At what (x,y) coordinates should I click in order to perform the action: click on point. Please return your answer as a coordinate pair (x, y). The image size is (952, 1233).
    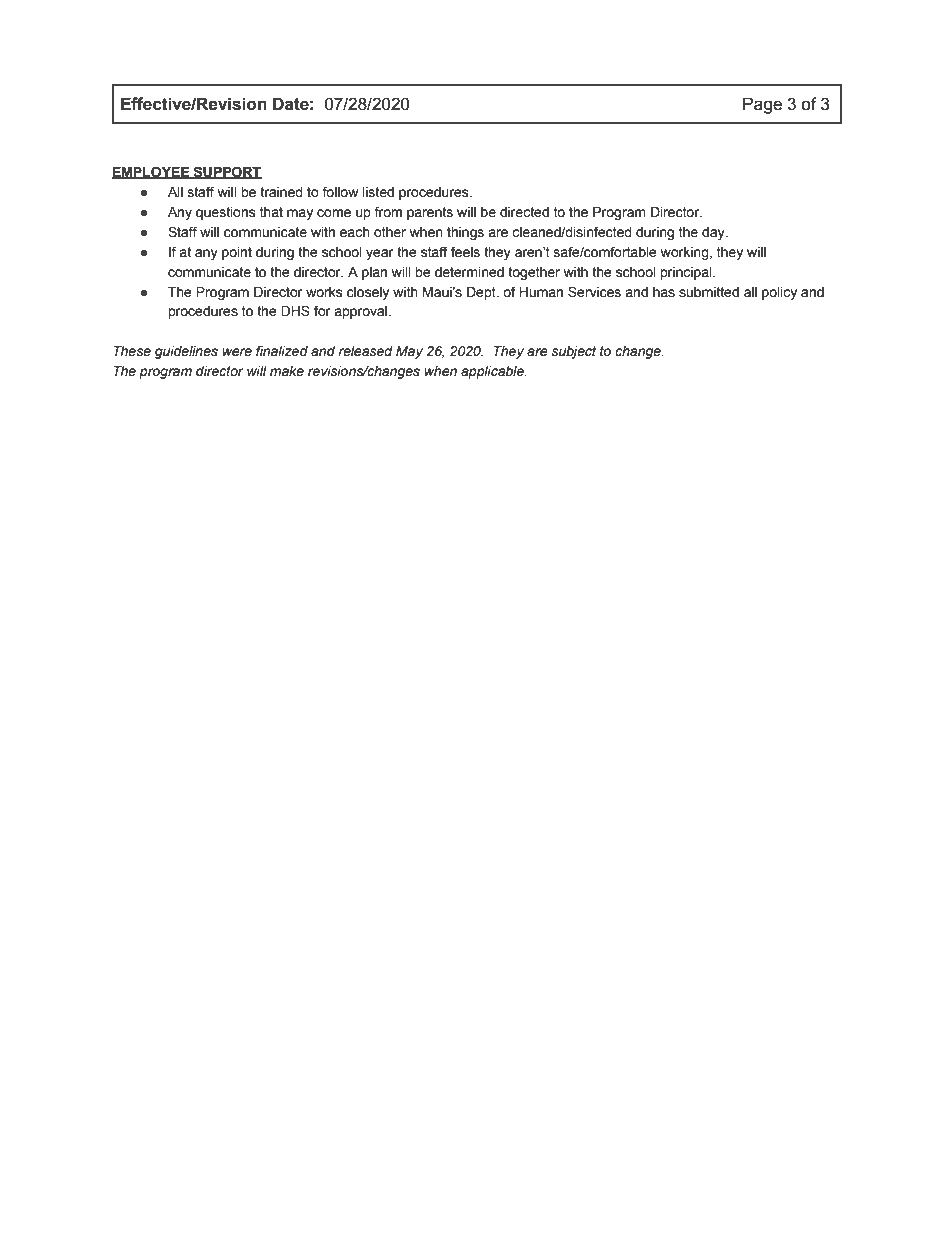
    Looking at the image, I should click on (237, 253).
